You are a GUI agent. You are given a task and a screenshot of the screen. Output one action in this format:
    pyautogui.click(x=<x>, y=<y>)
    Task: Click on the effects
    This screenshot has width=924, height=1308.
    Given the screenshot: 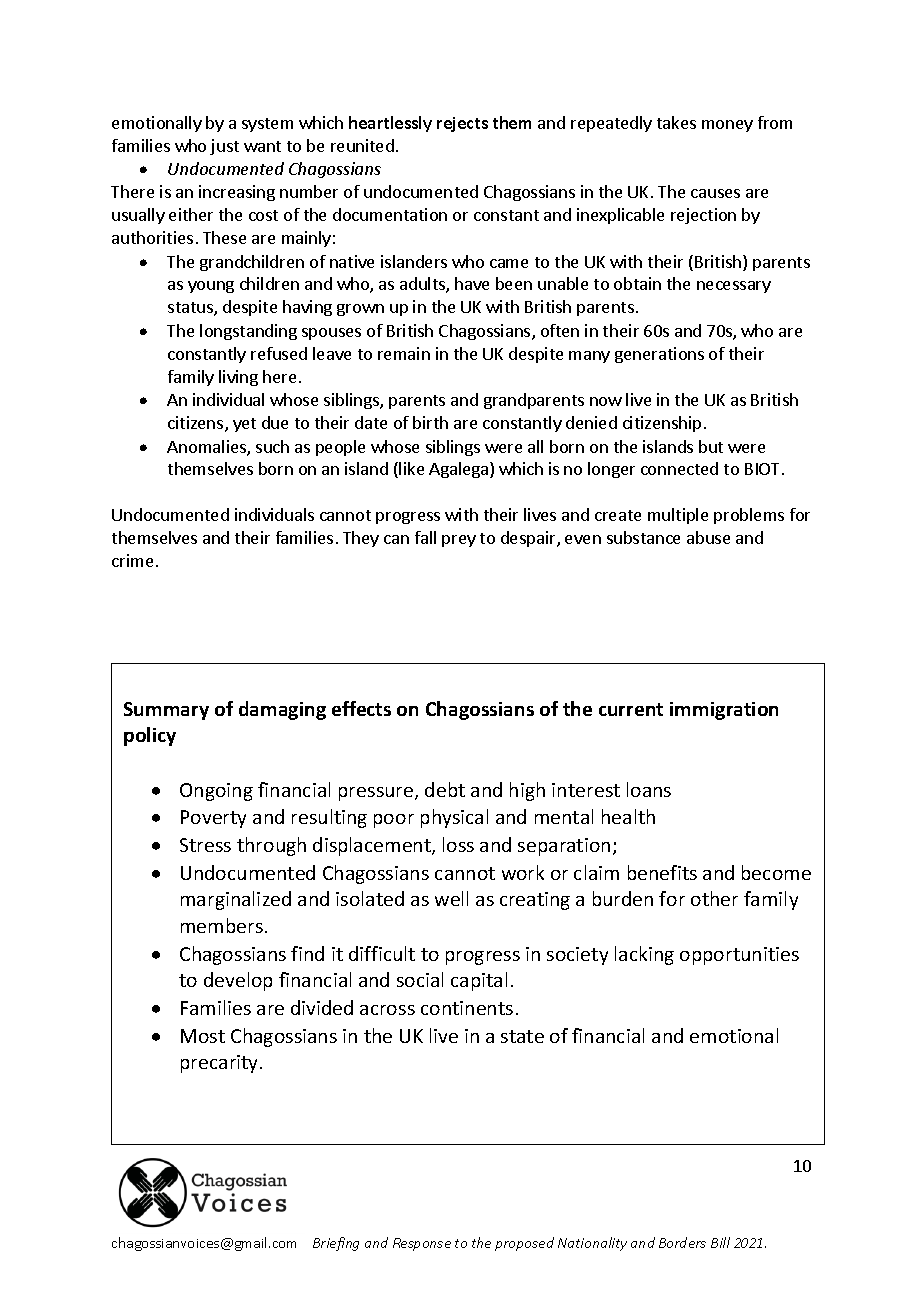 What is the action you would take?
    pyautogui.click(x=361, y=708)
